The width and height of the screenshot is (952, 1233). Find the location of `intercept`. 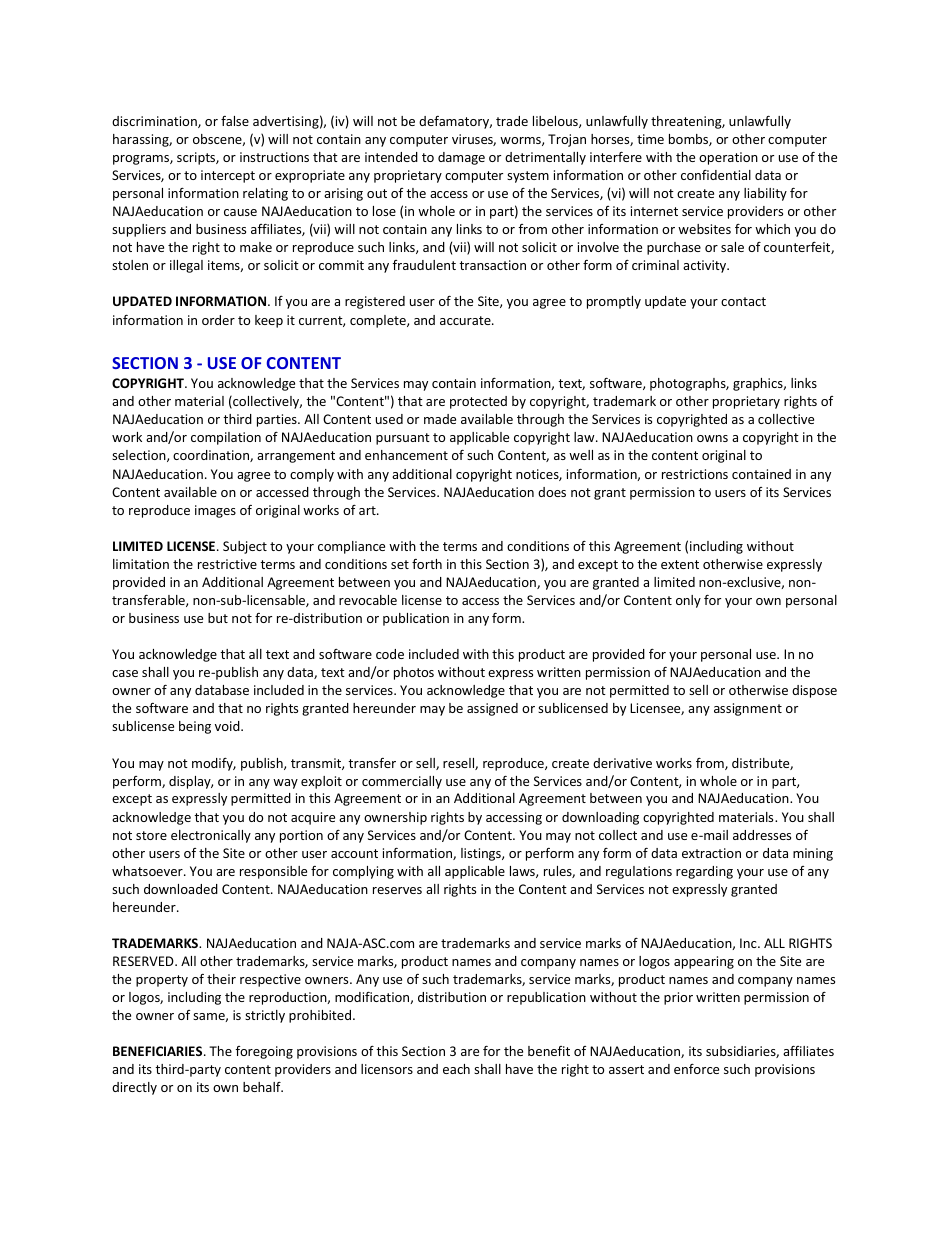

intercept is located at coordinates (228, 176).
